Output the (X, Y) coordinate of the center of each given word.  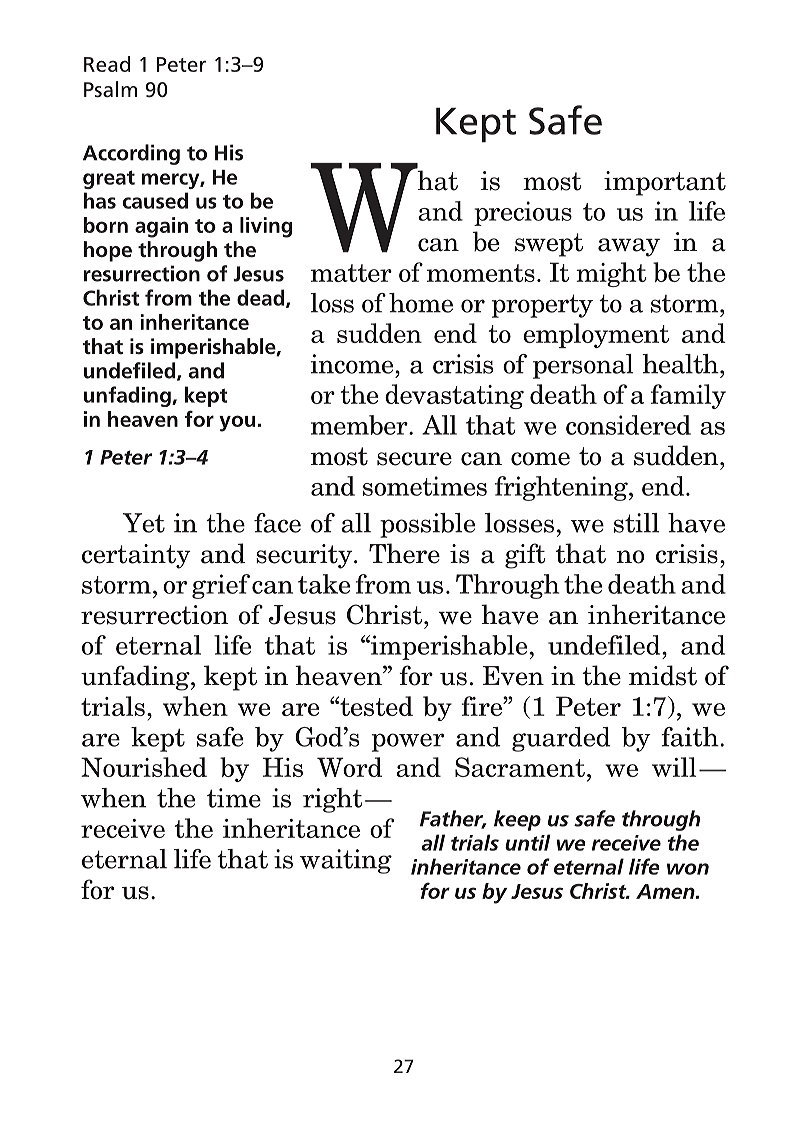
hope (108, 251)
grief (221, 586)
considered (628, 425)
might (611, 274)
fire (483, 706)
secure (414, 459)
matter (351, 273)
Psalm (110, 89)
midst (663, 675)
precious (523, 213)
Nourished (144, 767)
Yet (144, 523)
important (665, 183)
